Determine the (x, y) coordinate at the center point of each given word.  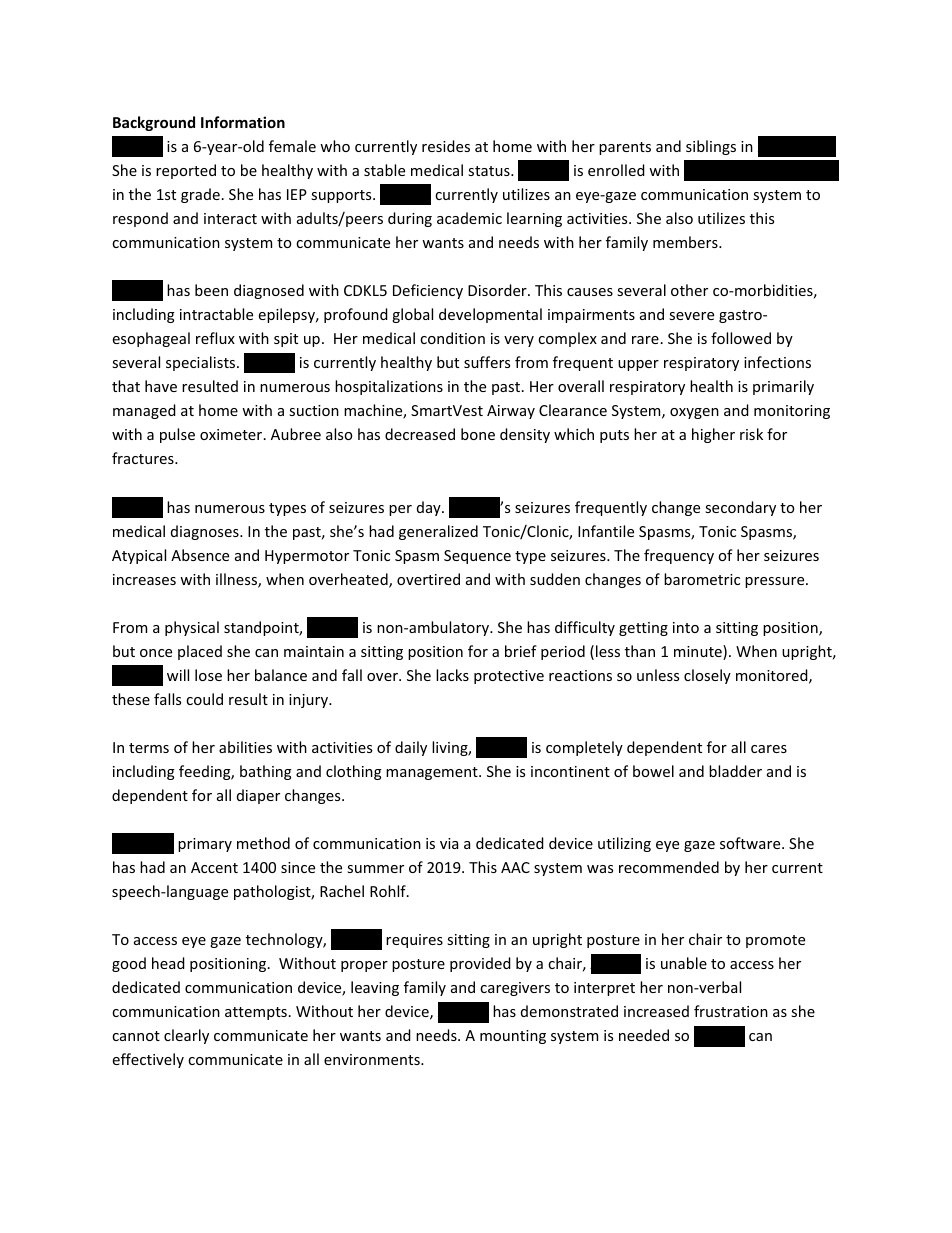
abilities (245, 747)
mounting (513, 1037)
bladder (735, 771)
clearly (186, 1036)
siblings (711, 147)
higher (713, 435)
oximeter (232, 434)
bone (478, 434)
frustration (731, 1011)
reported (186, 171)
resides (446, 146)
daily (411, 748)
